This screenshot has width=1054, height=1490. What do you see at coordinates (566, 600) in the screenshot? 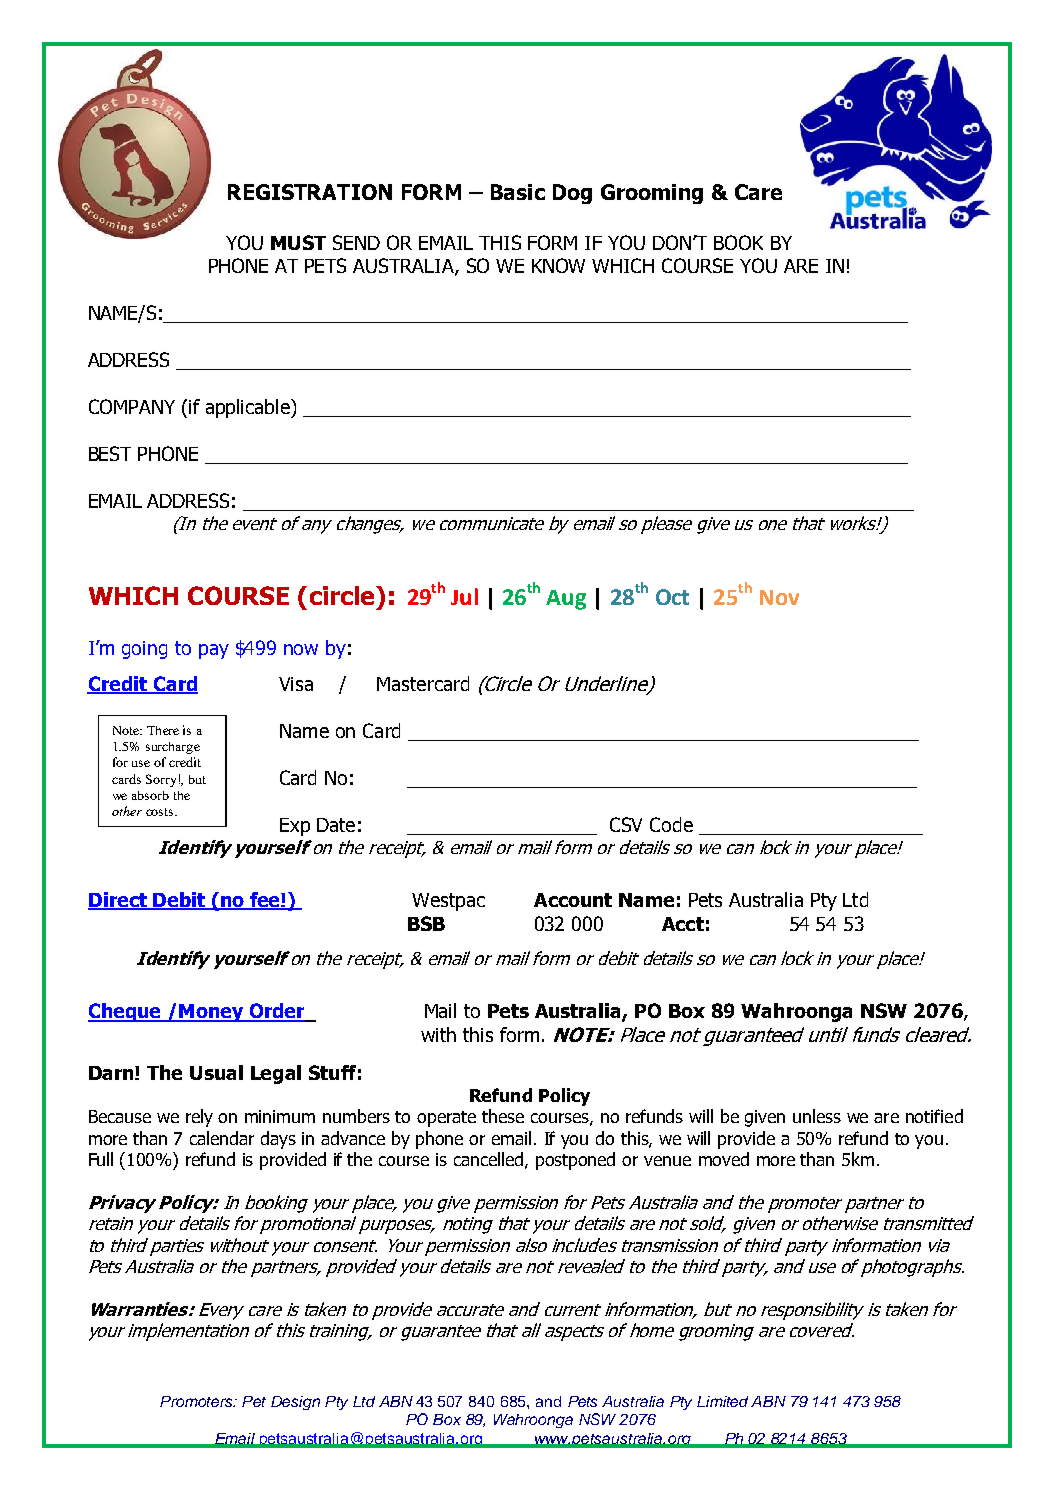
I see `Aug` at bounding box center [566, 600].
